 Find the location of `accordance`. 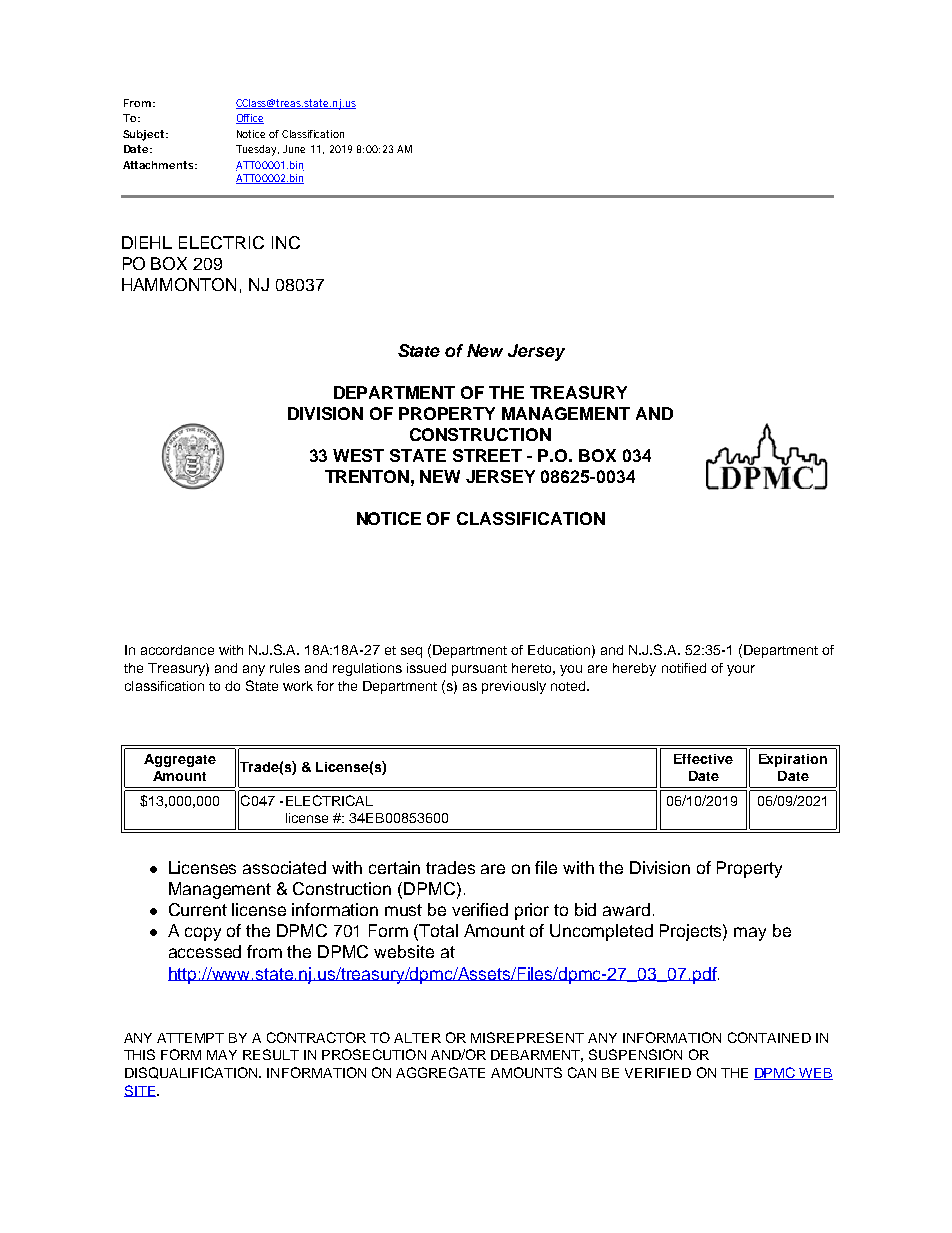

accordance is located at coordinates (177, 650).
